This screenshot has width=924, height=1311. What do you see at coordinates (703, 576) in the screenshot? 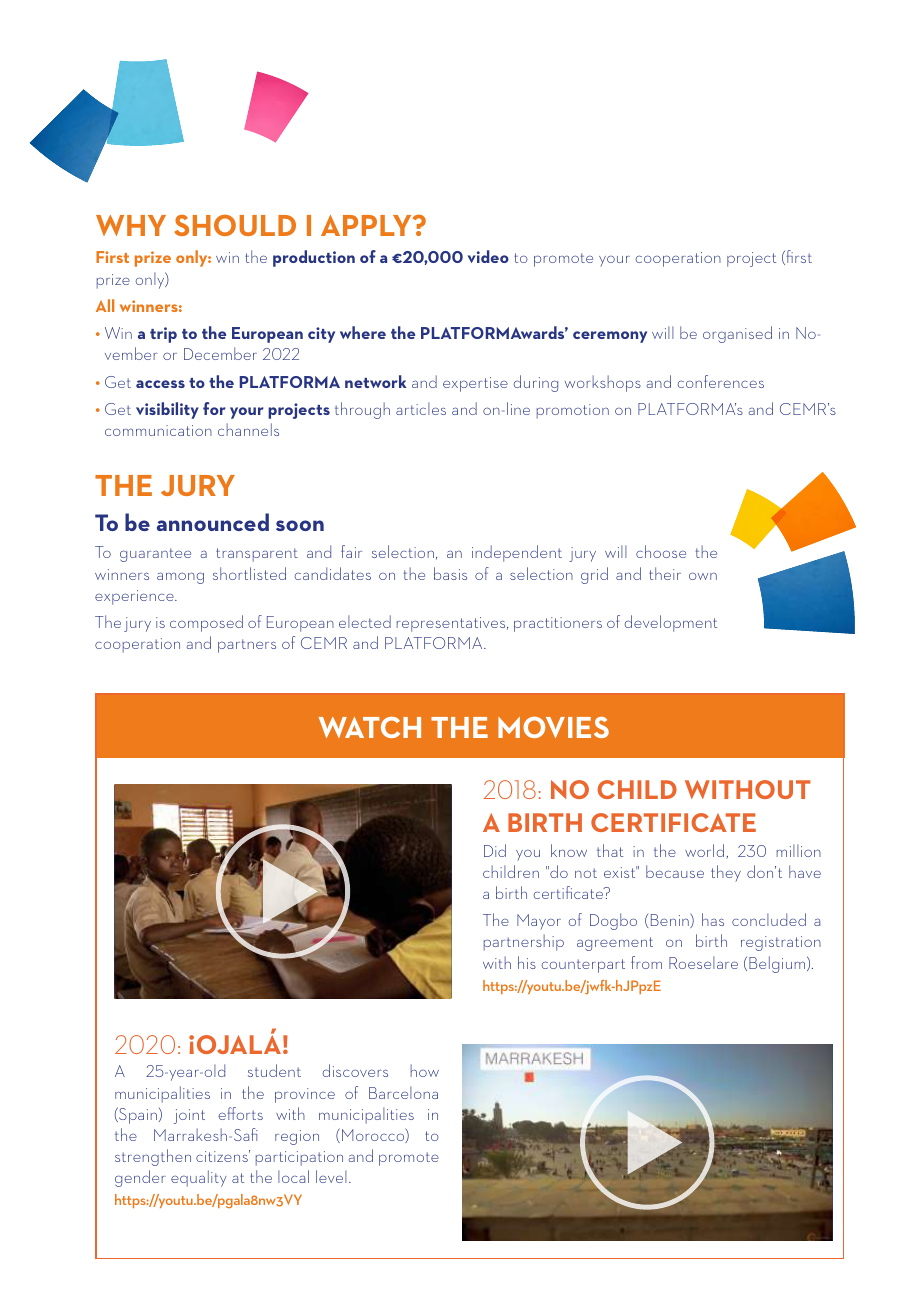
I see `own` at bounding box center [703, 576].
